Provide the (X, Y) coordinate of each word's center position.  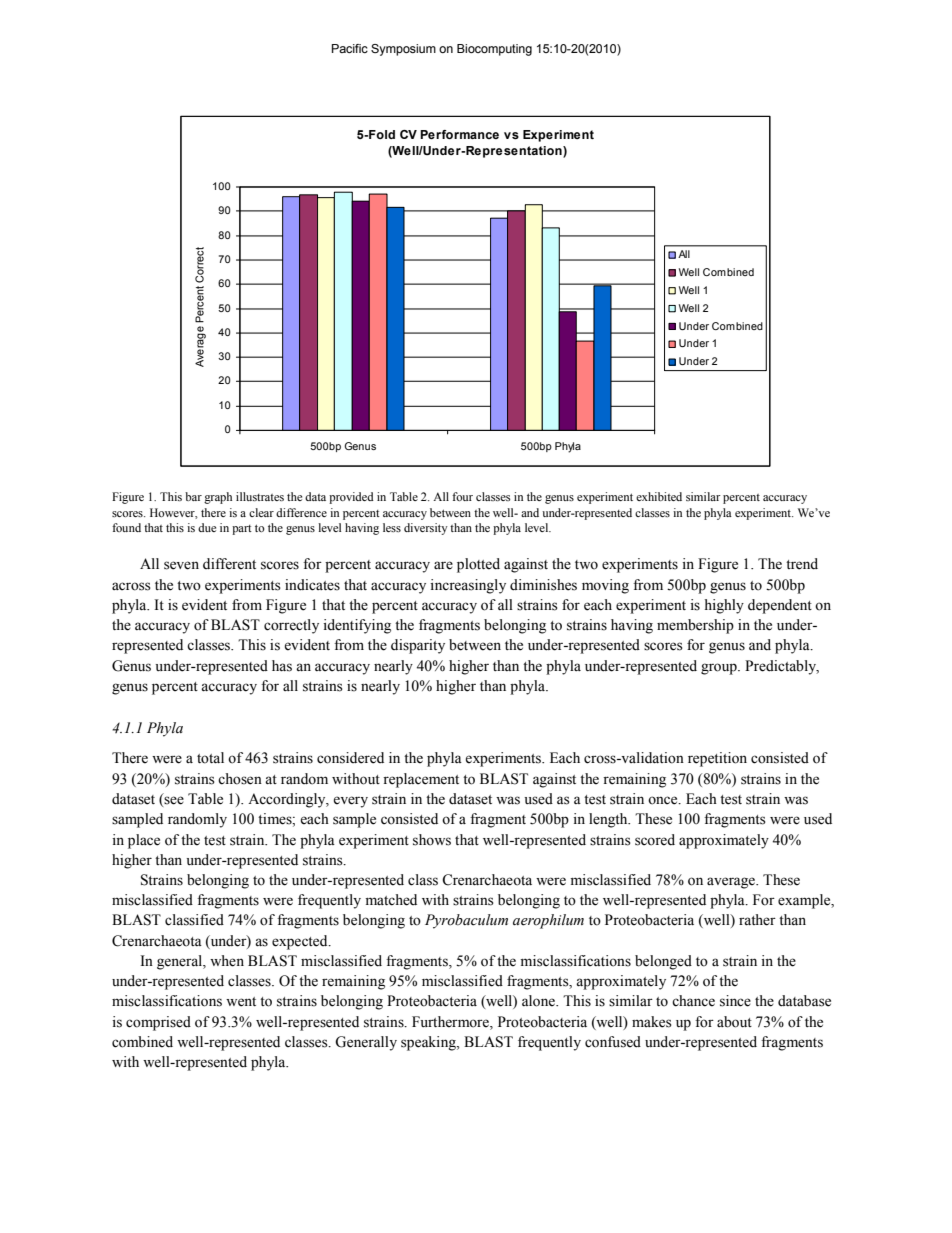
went (241, 1002)
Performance (459, 134)
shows (432, 840)
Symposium (403, 50)
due (207, 527)
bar (193, 496)
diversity (426, 529)
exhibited (659, 496)
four (462, 496)
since (735, 1001)
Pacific (350, 48)
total (210, 758)
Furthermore (451, 1022)
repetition (717, 759)
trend (802, 564)
